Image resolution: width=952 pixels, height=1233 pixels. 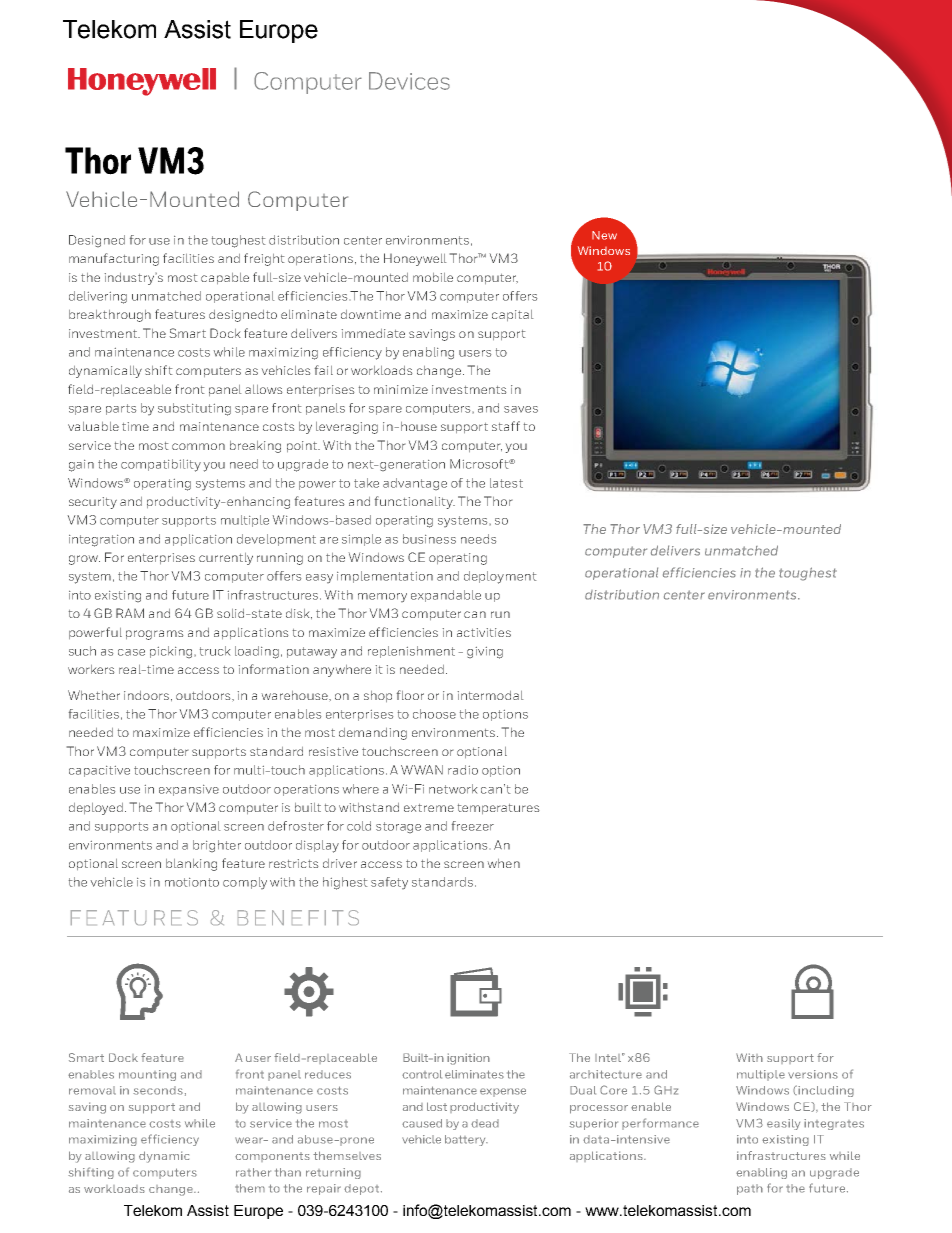 I want to click on New, so click(x=604, y=235).
